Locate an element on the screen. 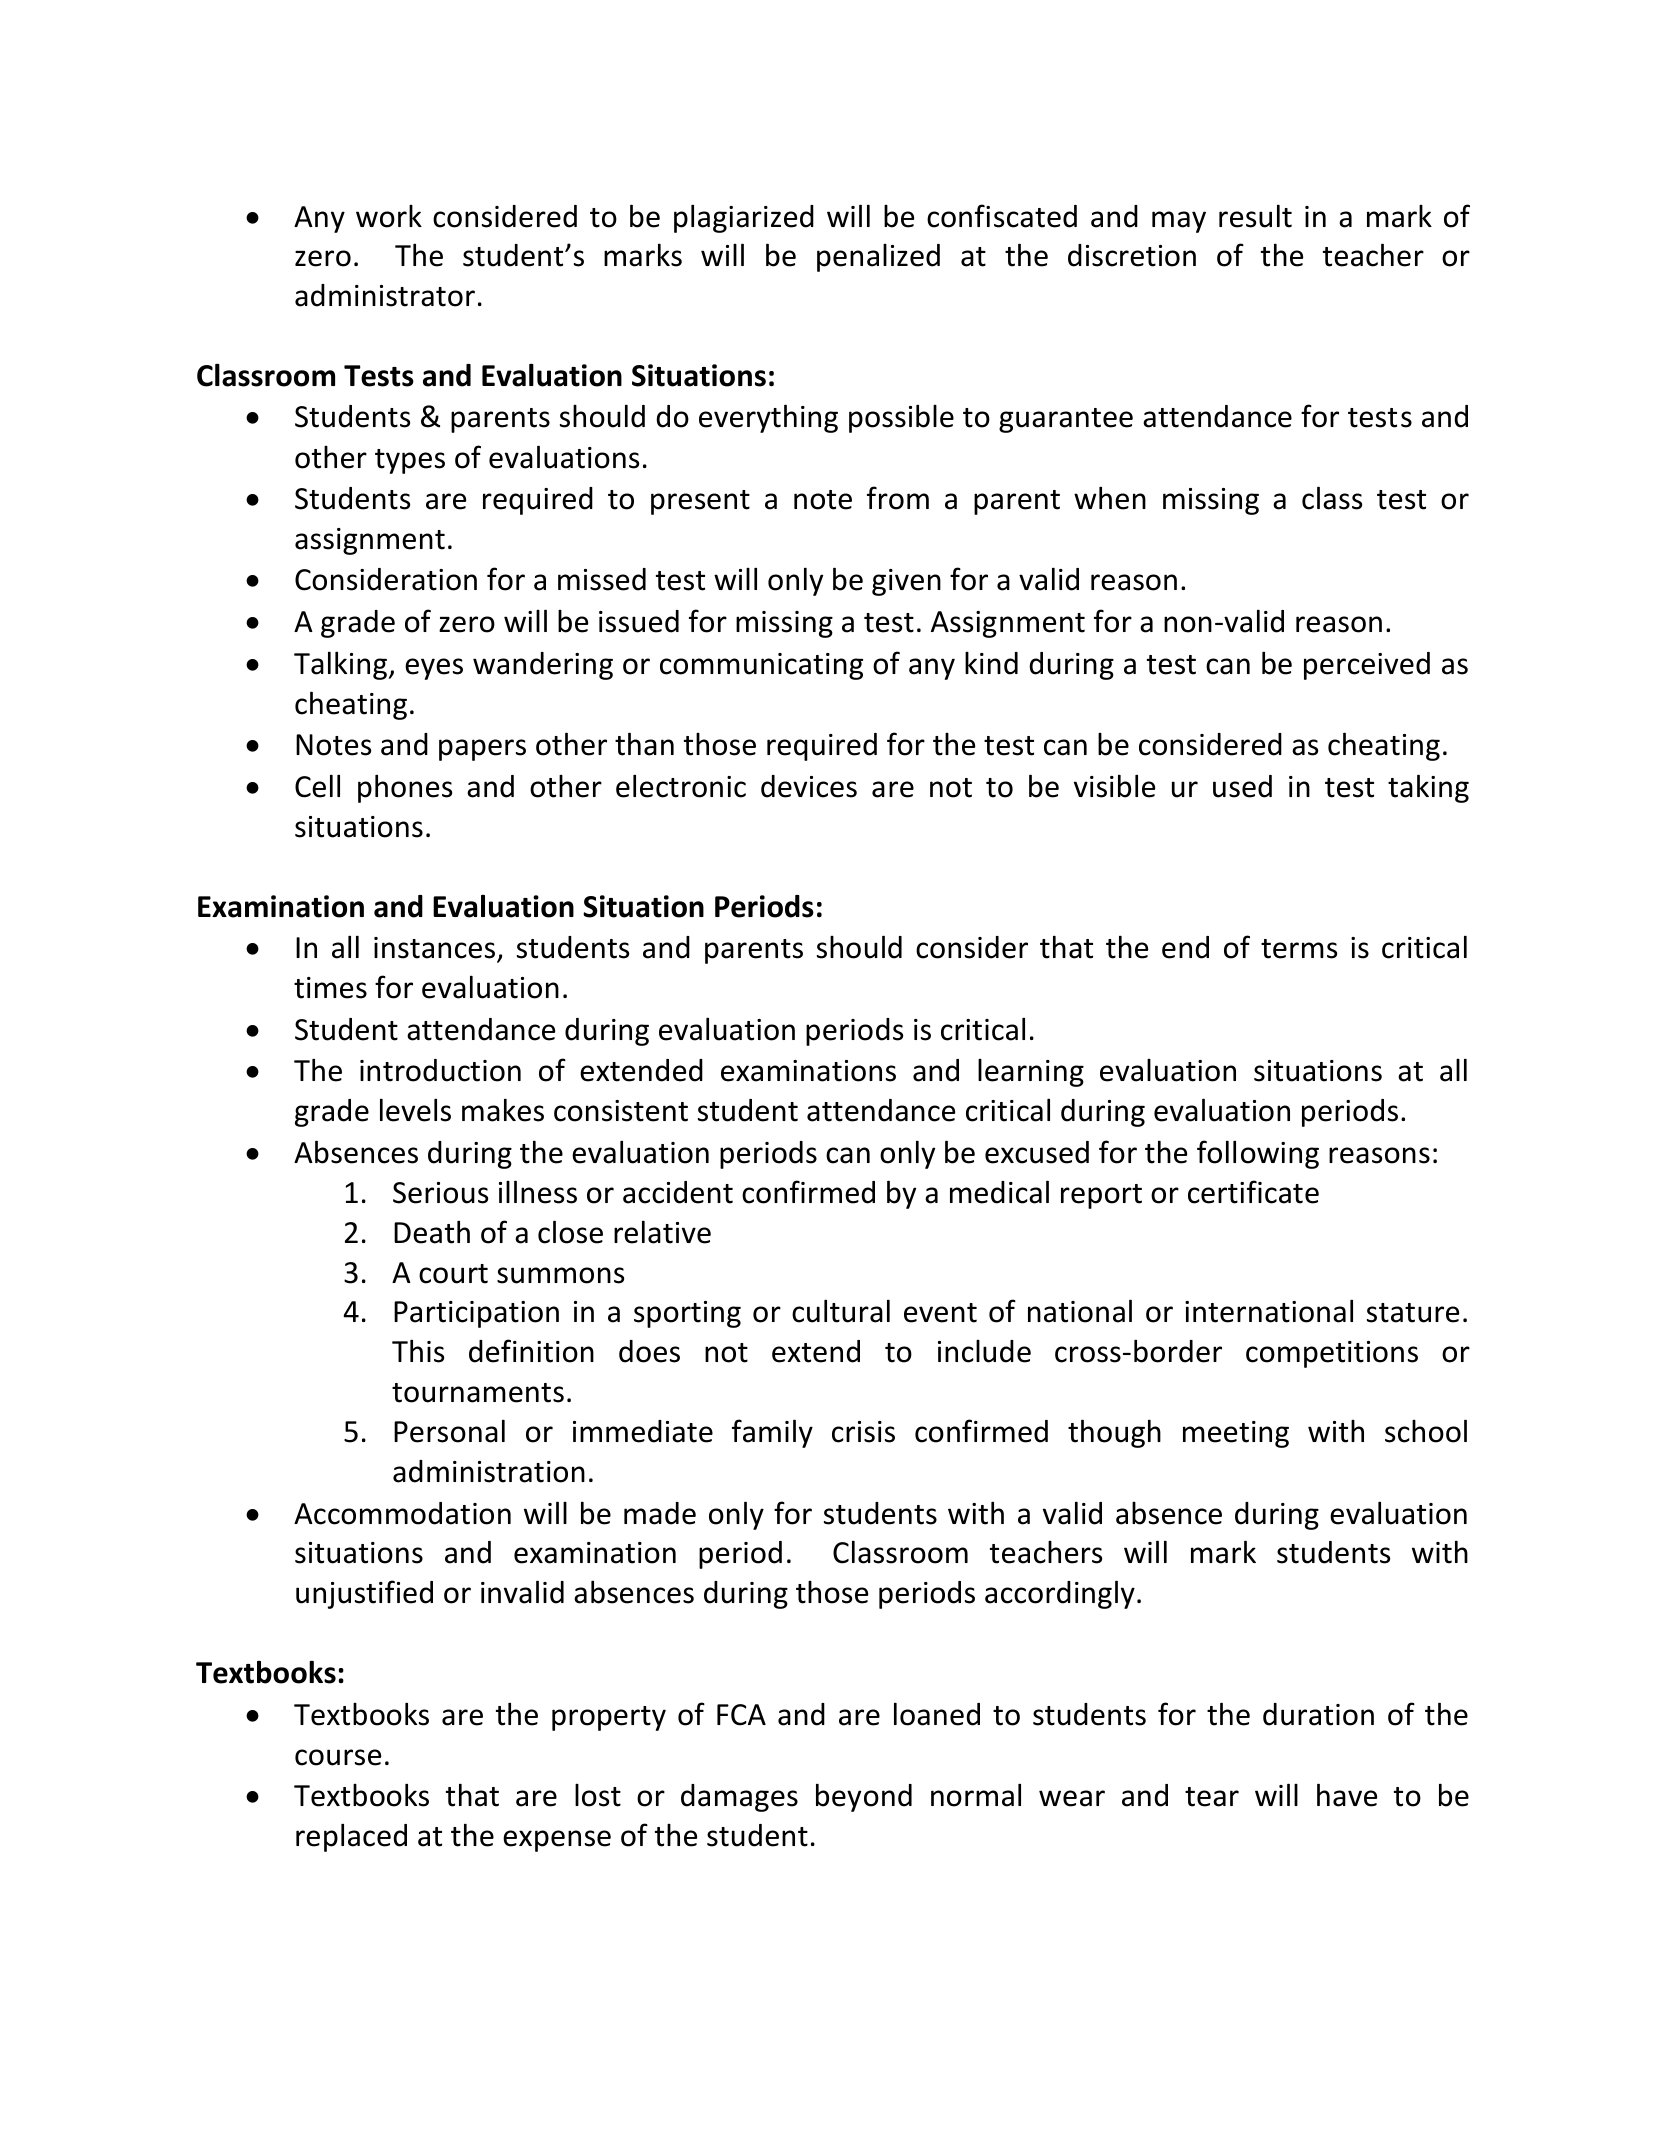 Image resolution: width=1666 pixels, height=2156 pixels. given is located at coordinates (906, 582).
